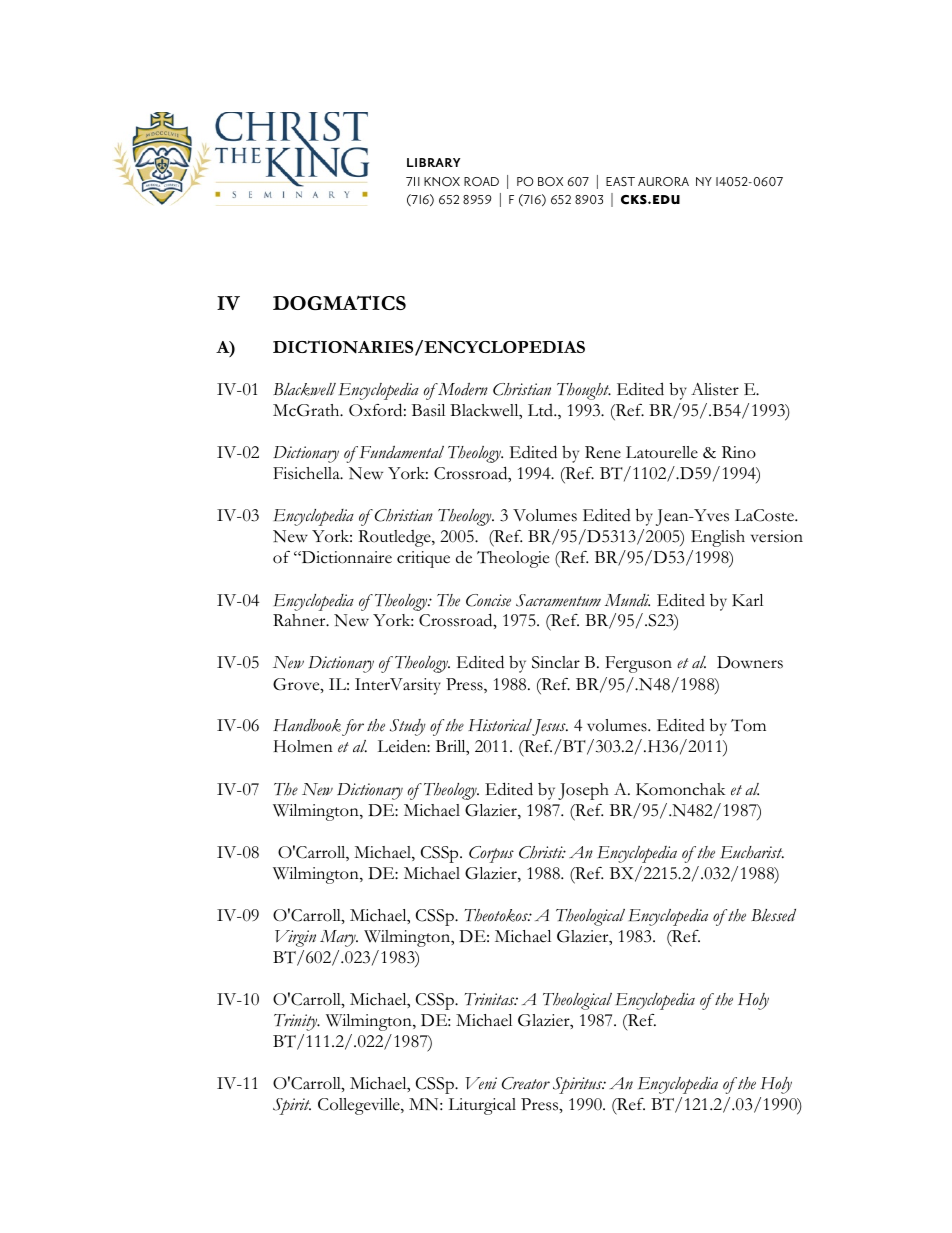 The height and width of the screenshot is (1233, 952). Describe the element at coordinates (550, 181) in the screenshot. I see `BOX` at that location.
